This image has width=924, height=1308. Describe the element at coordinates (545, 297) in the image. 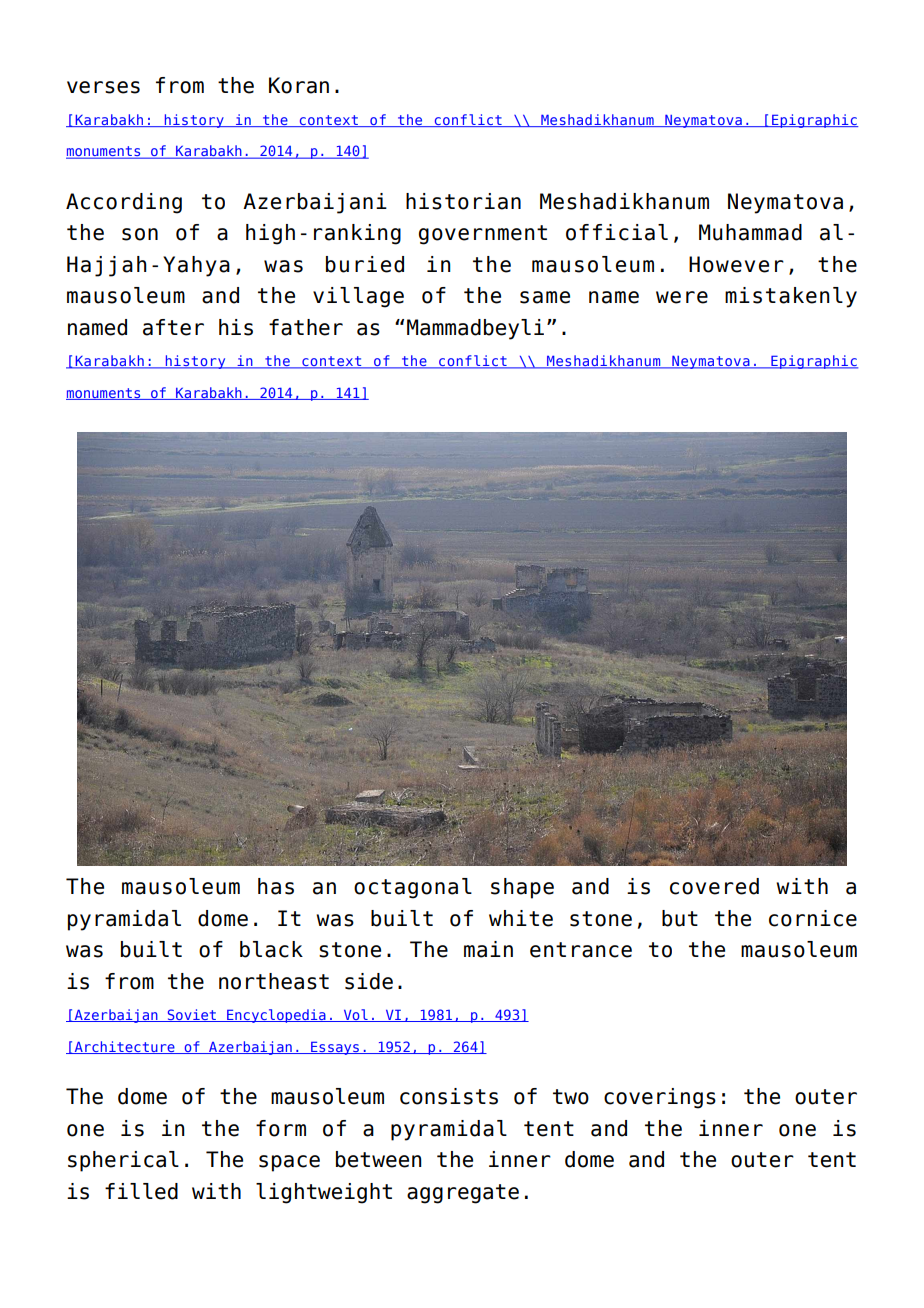

I see `same` at that location.
